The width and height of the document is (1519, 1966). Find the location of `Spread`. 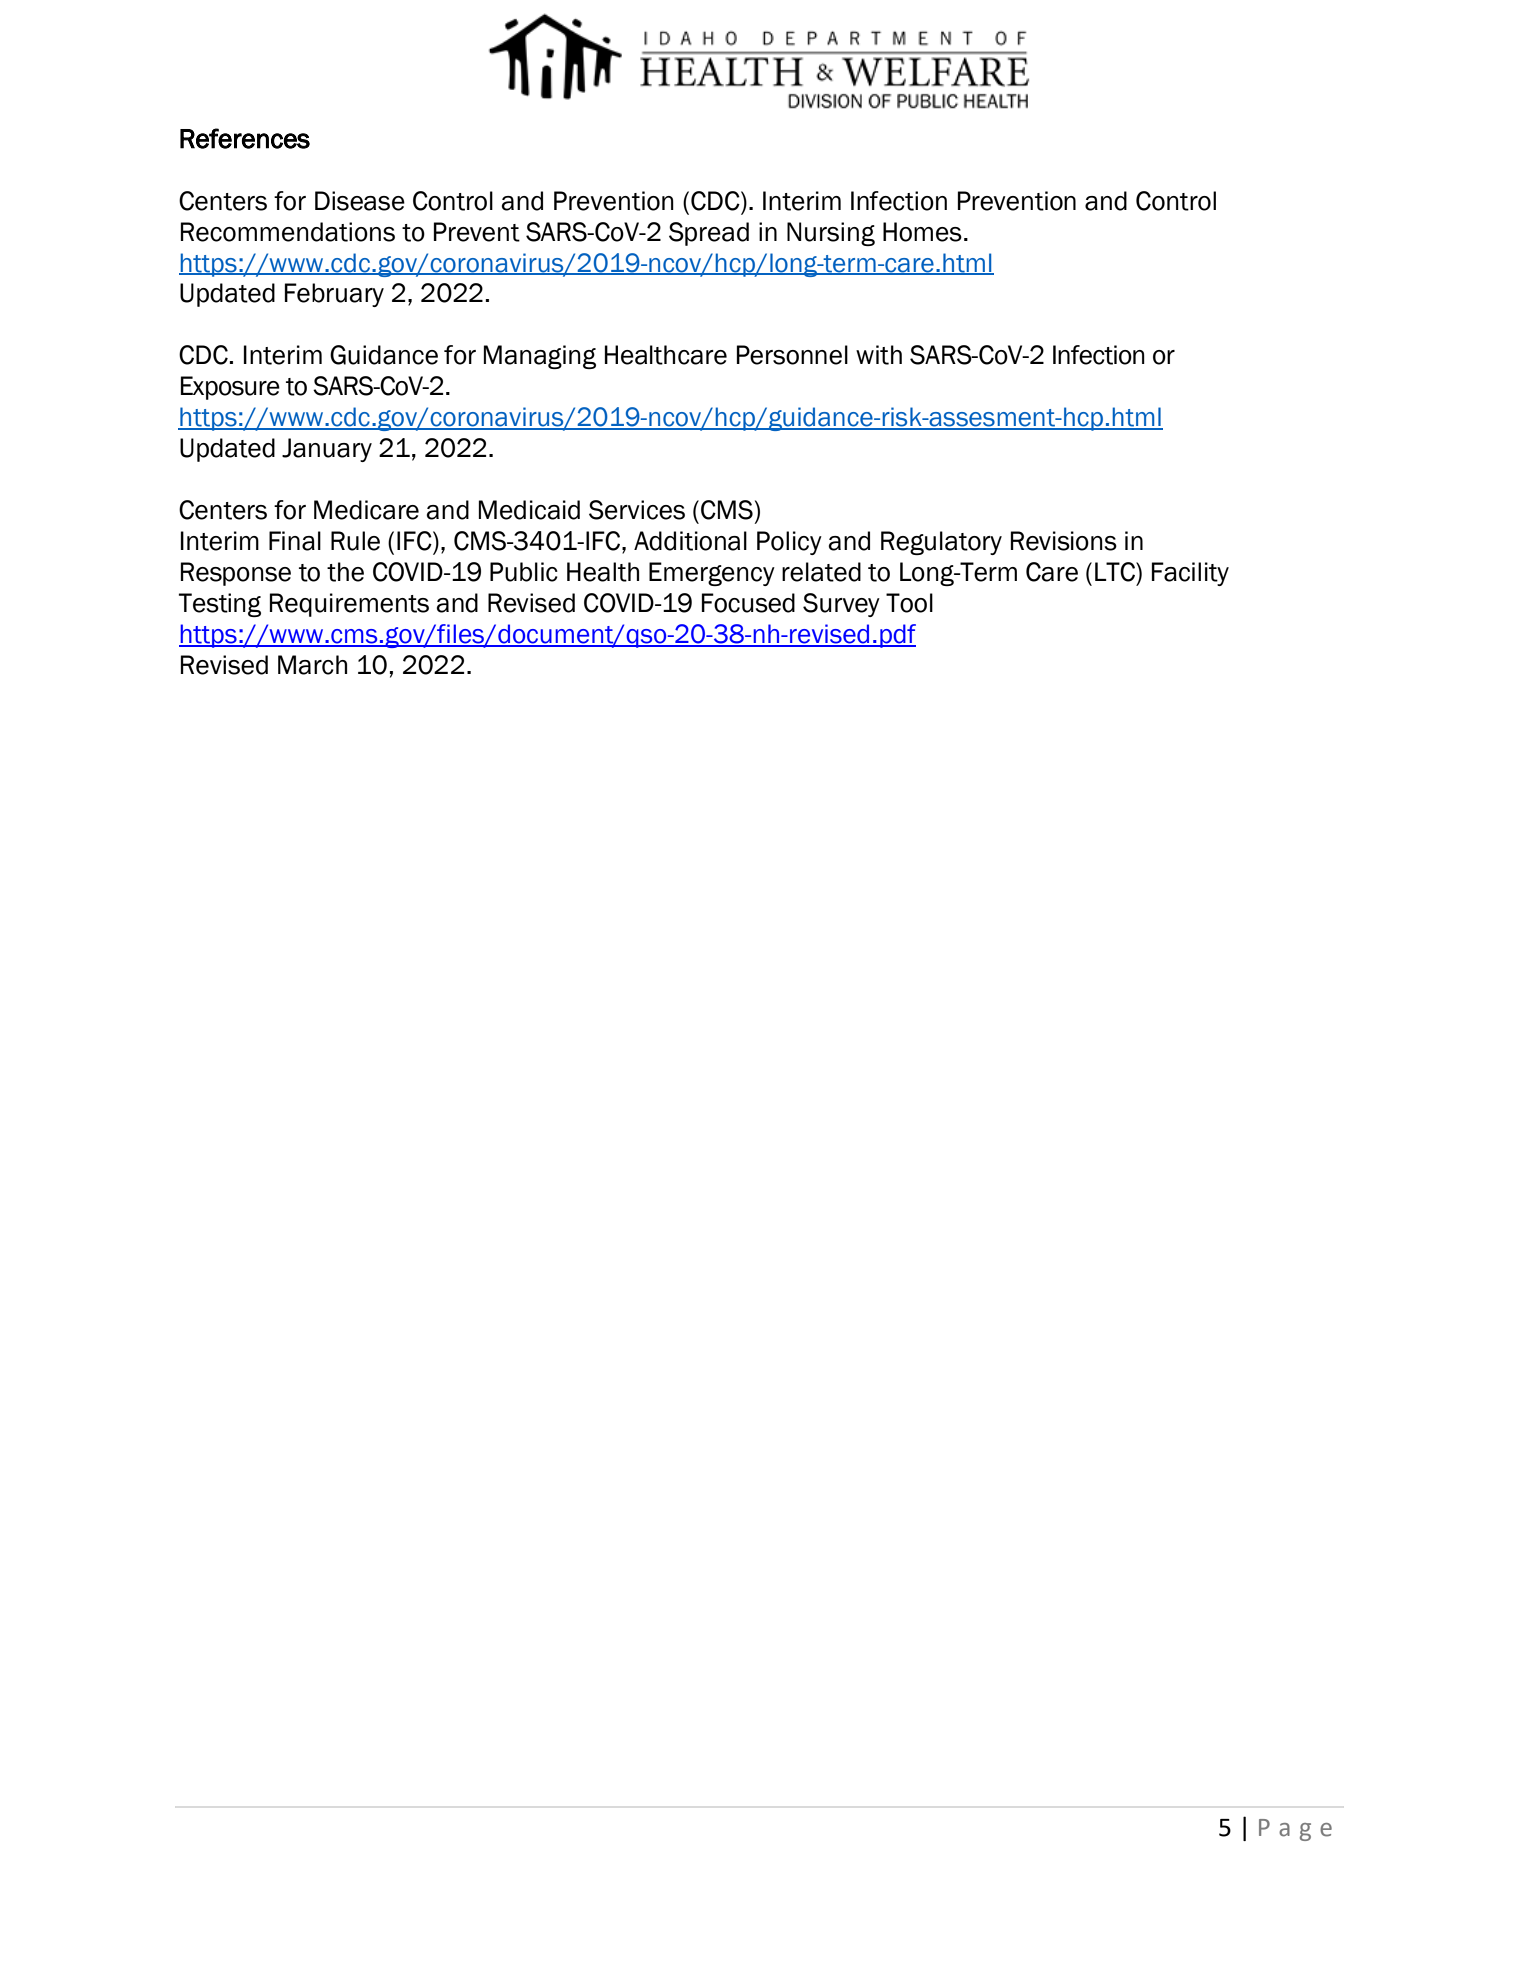

Spread is located at coordinates (709, 234).
